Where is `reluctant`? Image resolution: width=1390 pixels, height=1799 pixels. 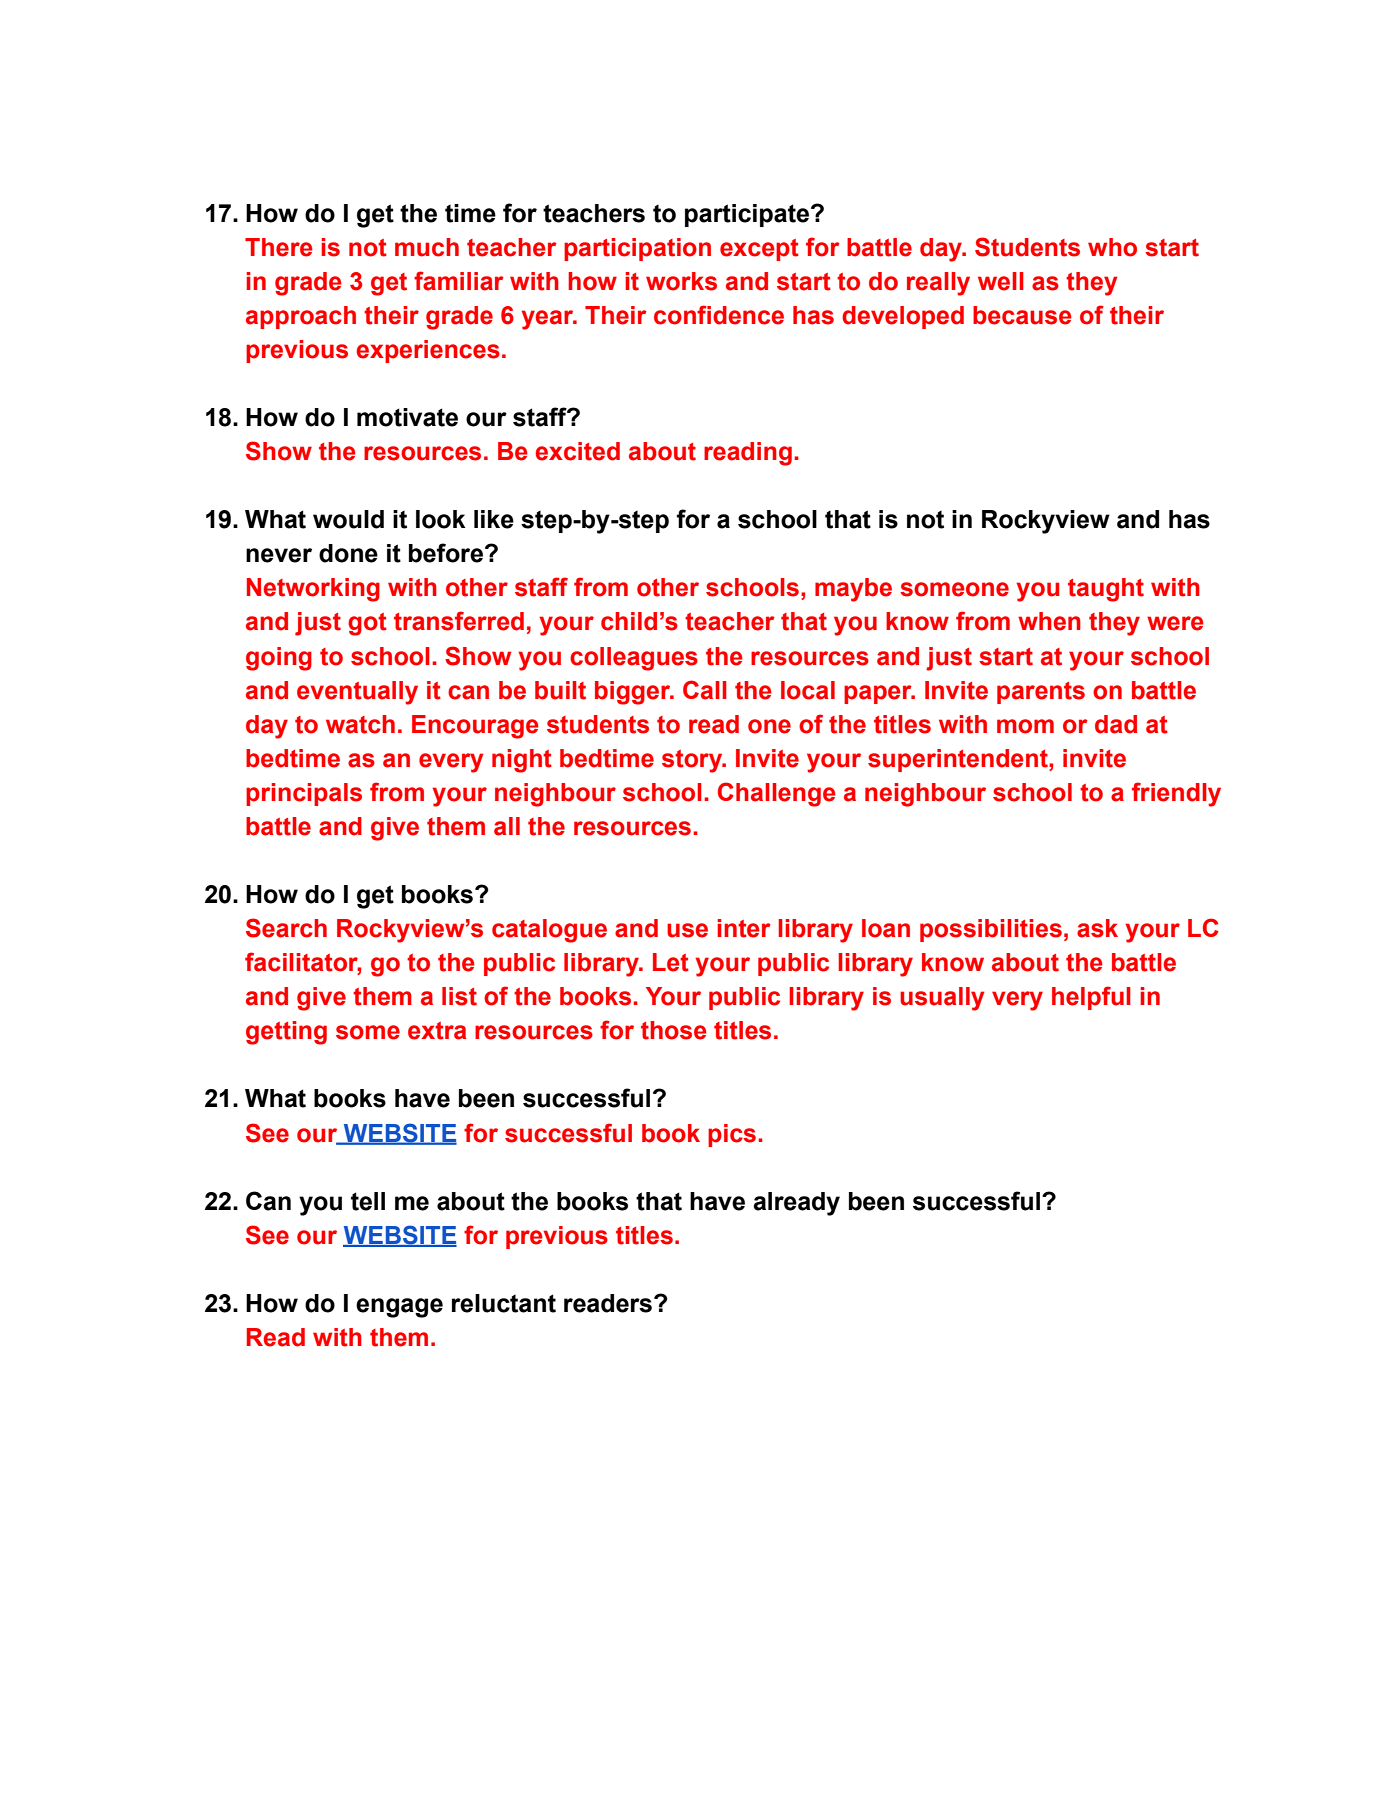 reluctant is located at coordinates (504, 1303).
